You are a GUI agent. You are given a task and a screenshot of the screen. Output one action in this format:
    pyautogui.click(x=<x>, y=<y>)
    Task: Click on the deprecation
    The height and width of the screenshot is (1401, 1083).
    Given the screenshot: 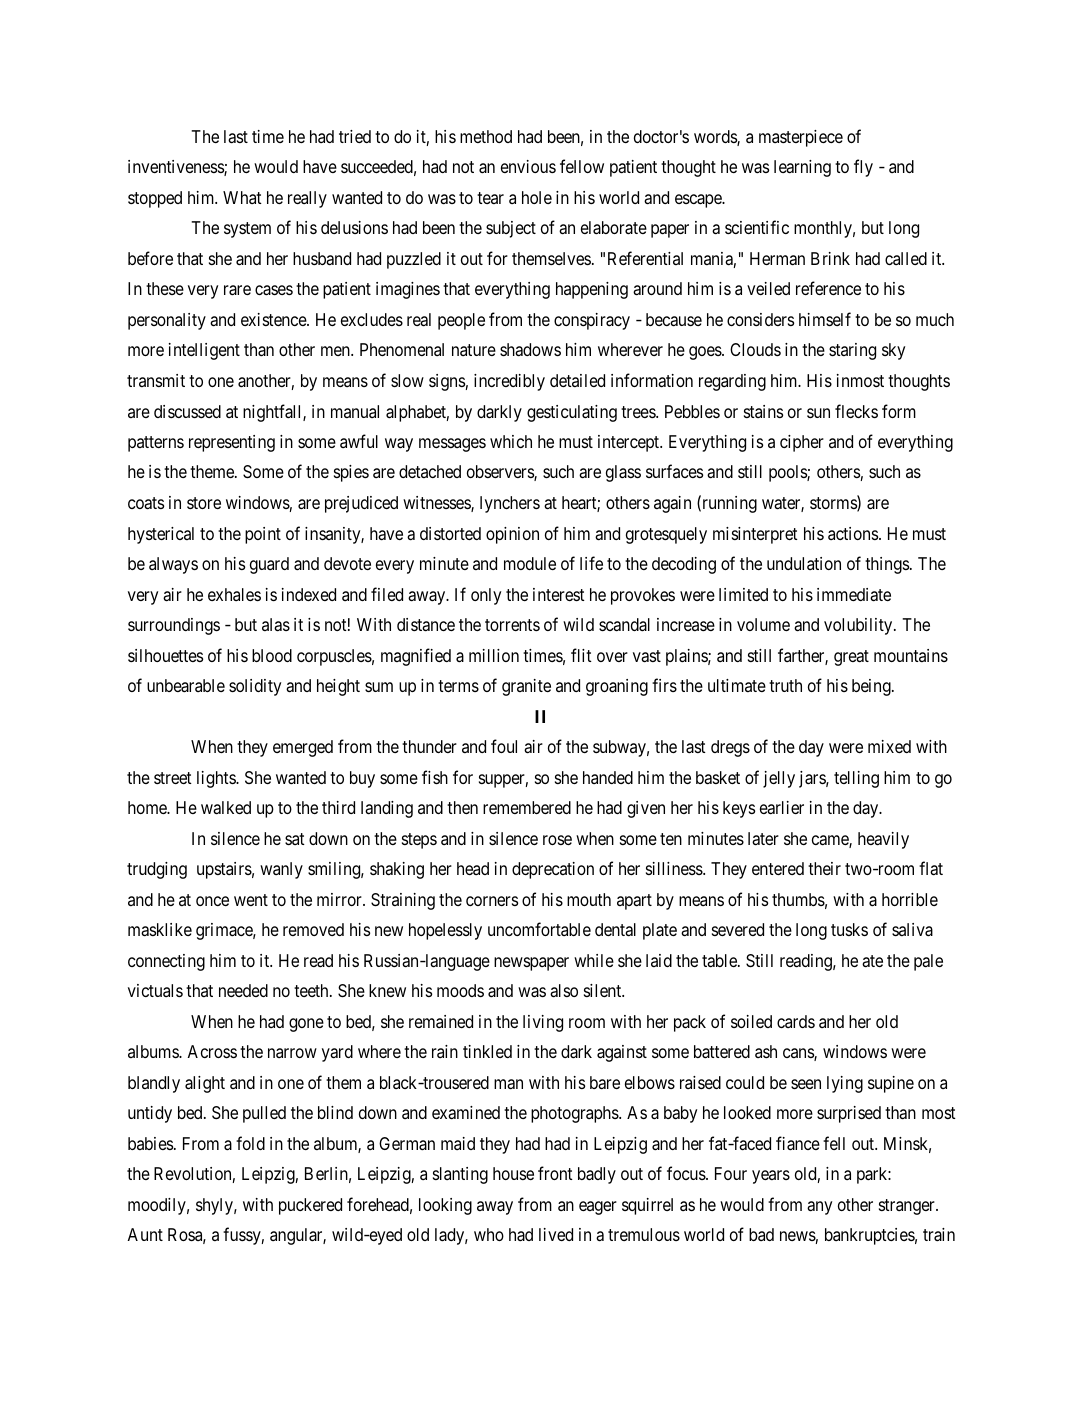 What is the action you would take?
    pyautogui.click(x=553, y=870)
